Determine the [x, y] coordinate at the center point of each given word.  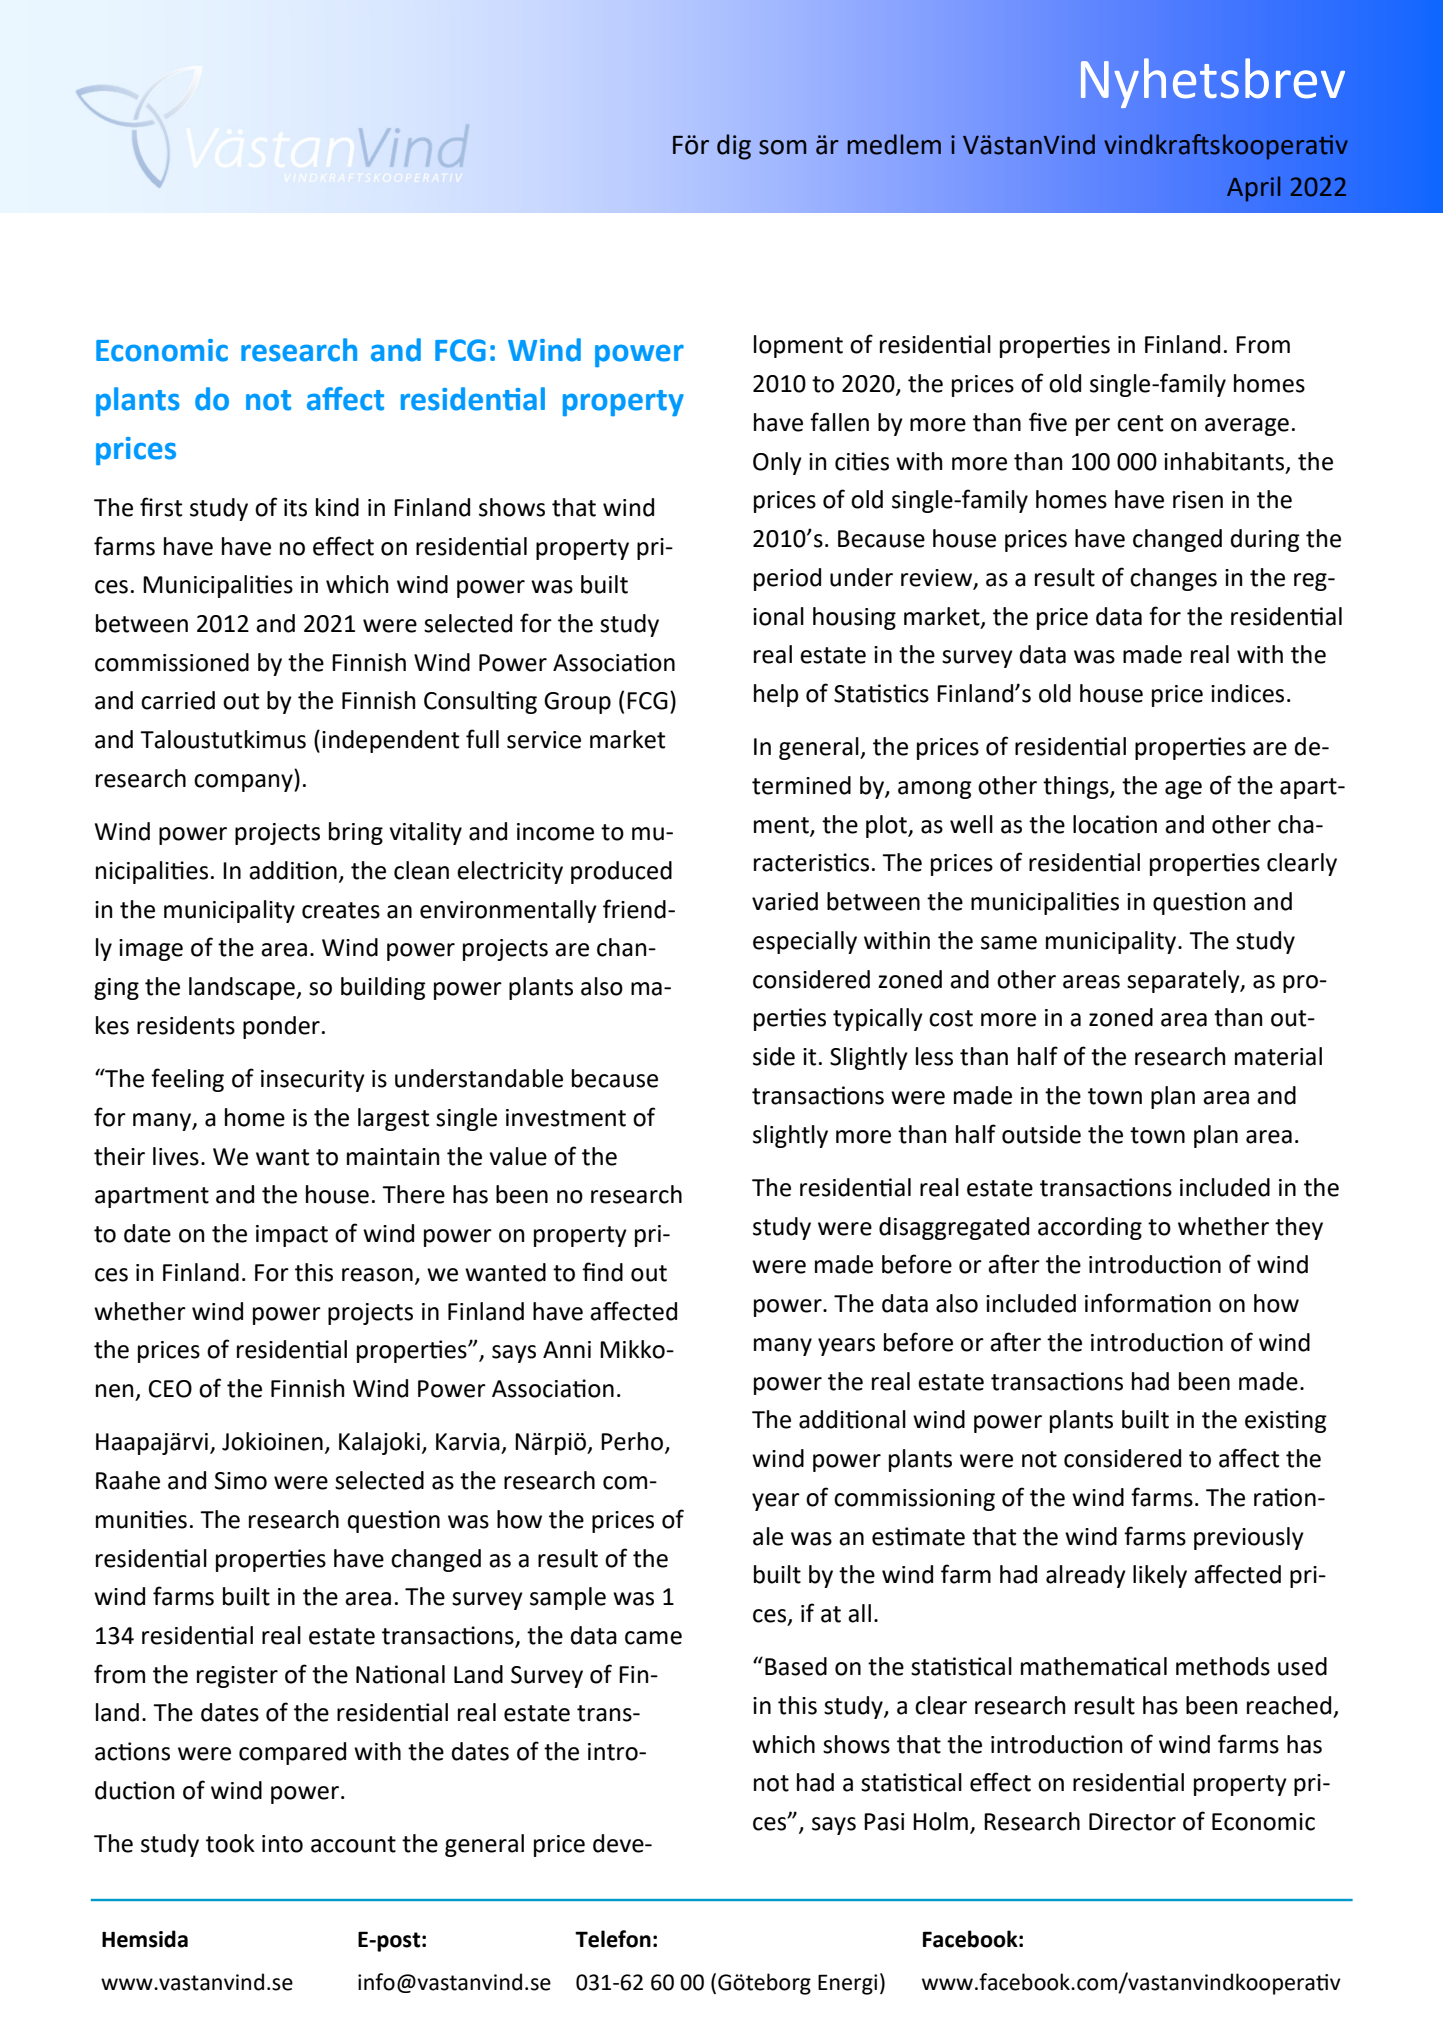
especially [805, 942]
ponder [281, 1027]
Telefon [613, 1939]
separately [1184, 981]
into [282, 1844]
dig [734, 147]
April [1253, 189]
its [295, 508]
